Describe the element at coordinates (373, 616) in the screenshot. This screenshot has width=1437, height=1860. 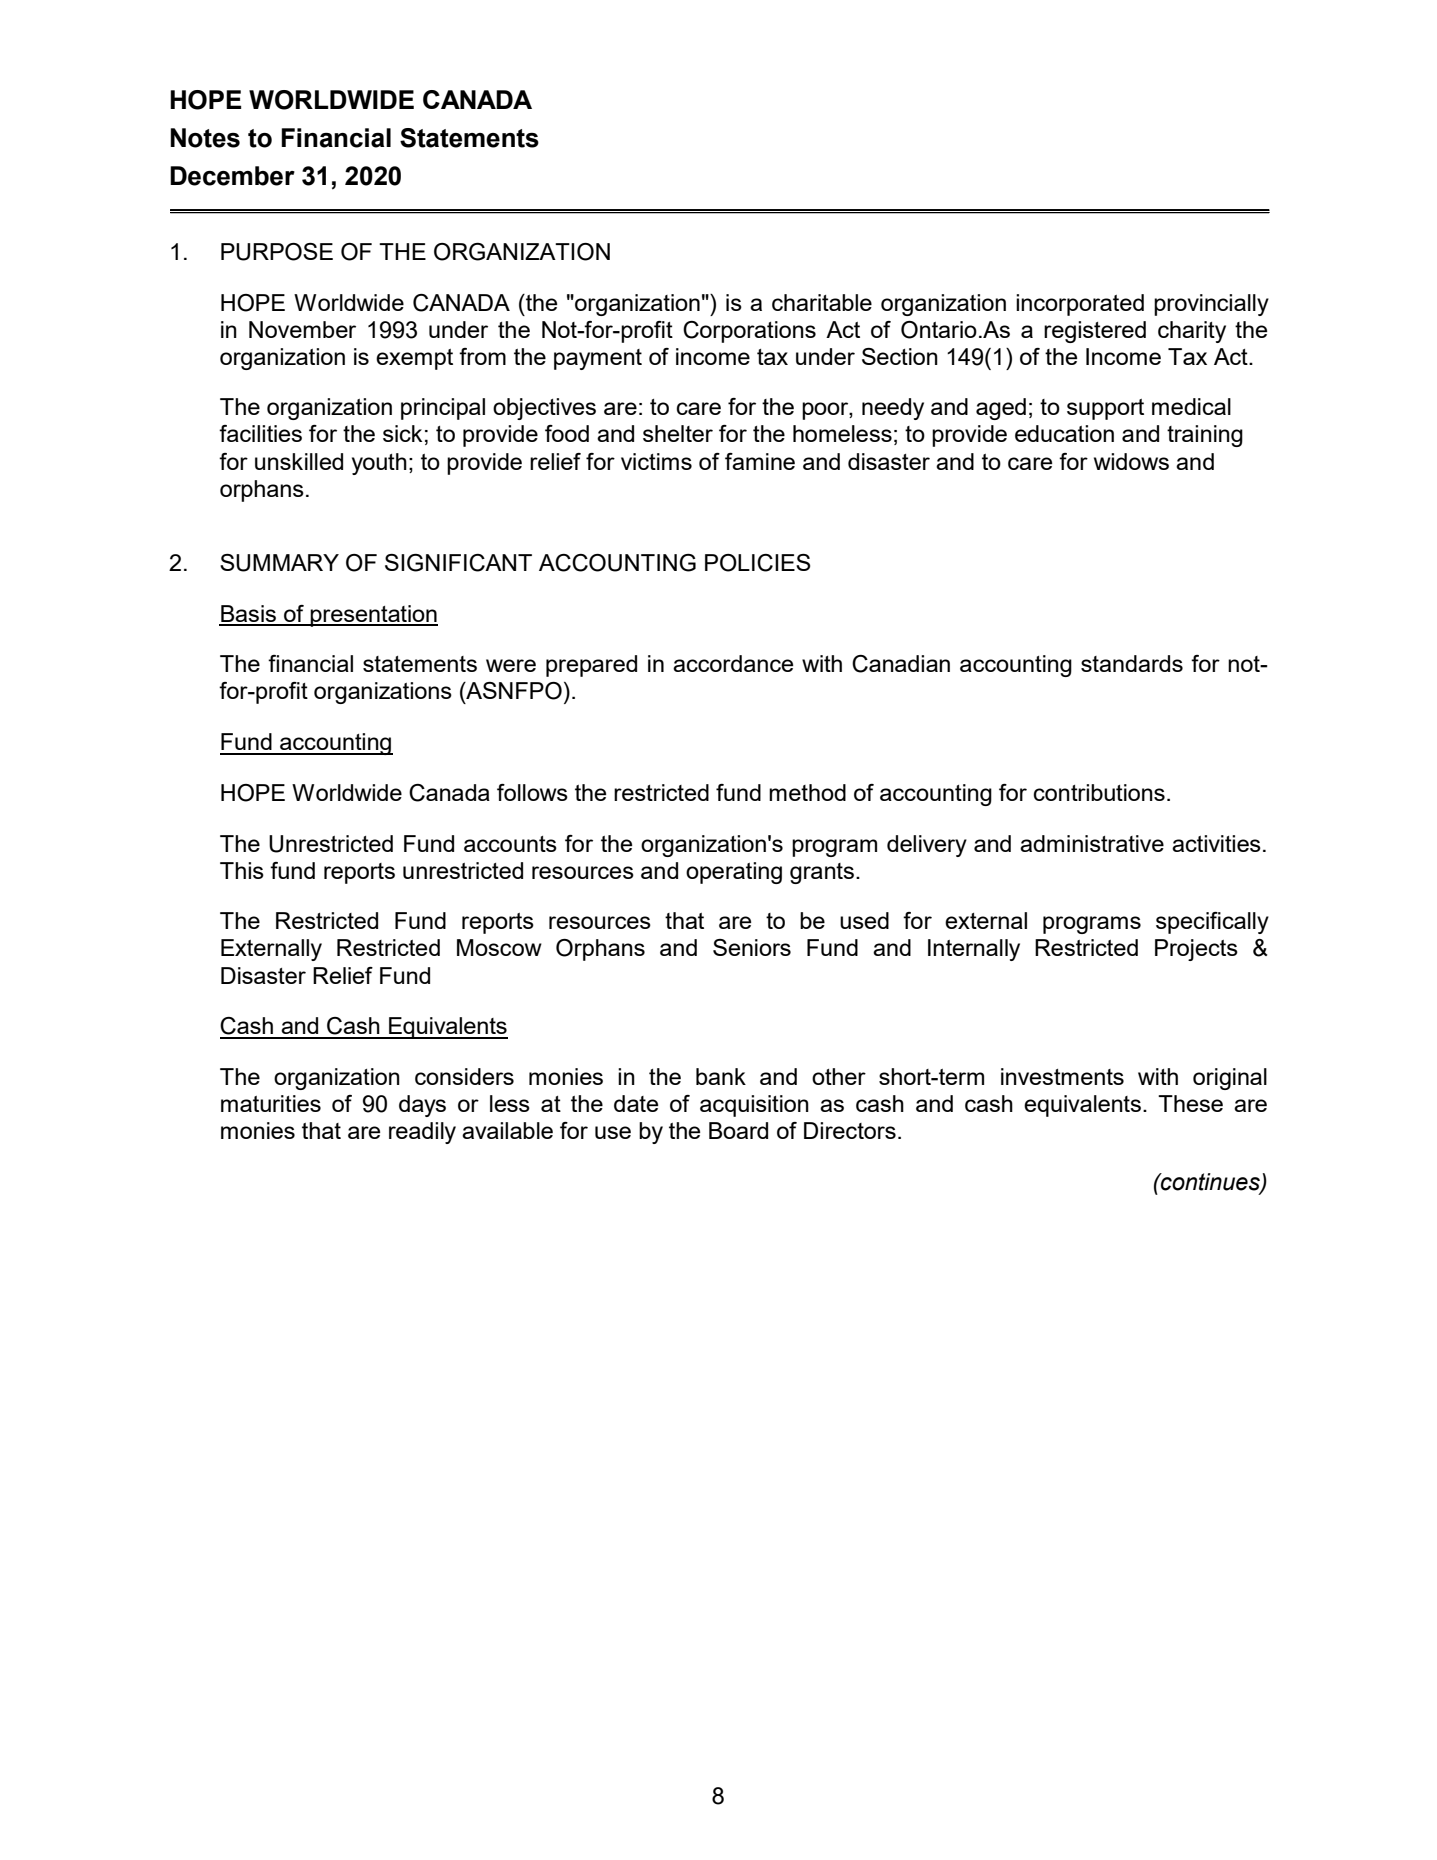
I see `presentation` at that location.
